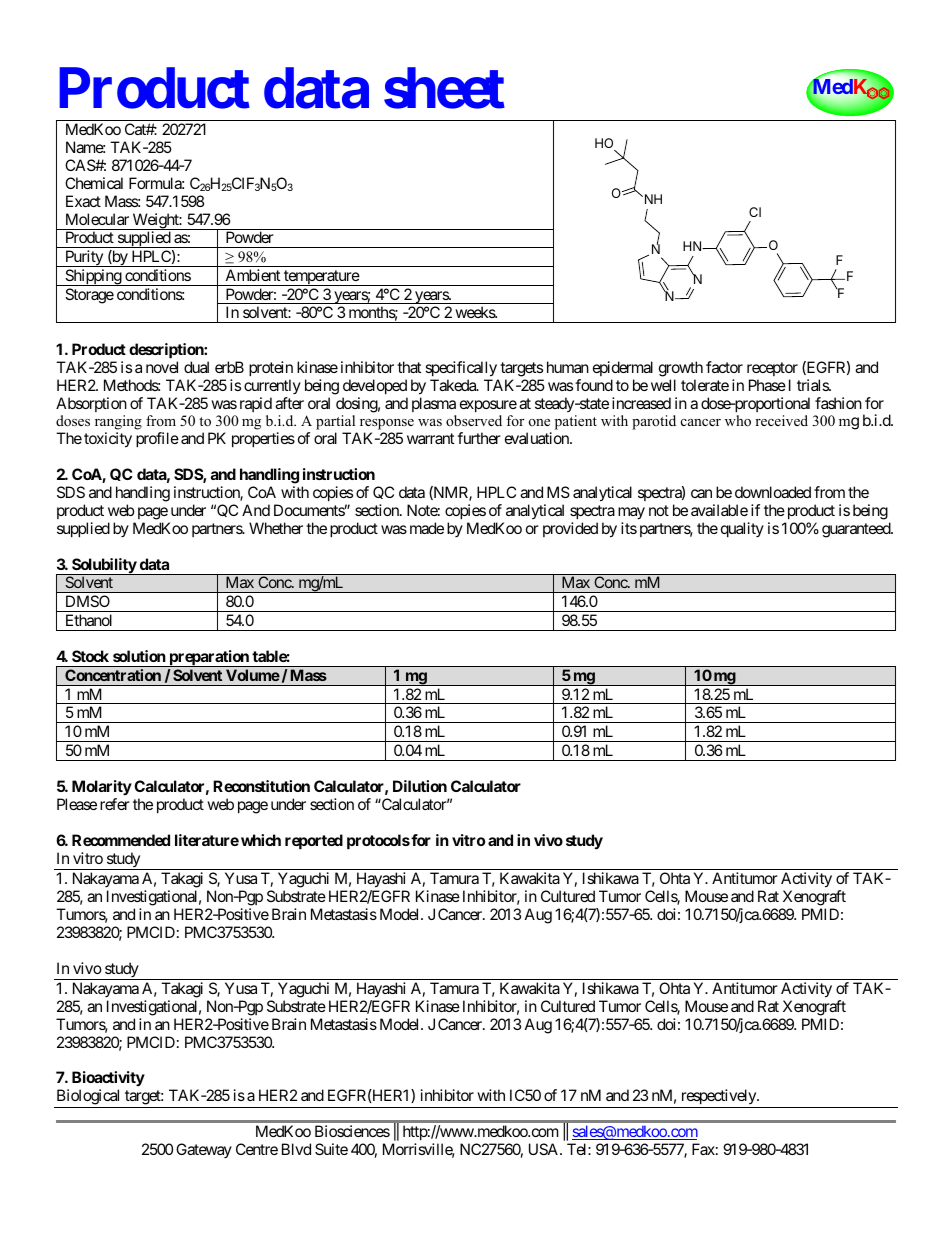 The image size is (952, 1233). Describe the element at coordinates (742, 529) in the document. I see `quality` at that location.
